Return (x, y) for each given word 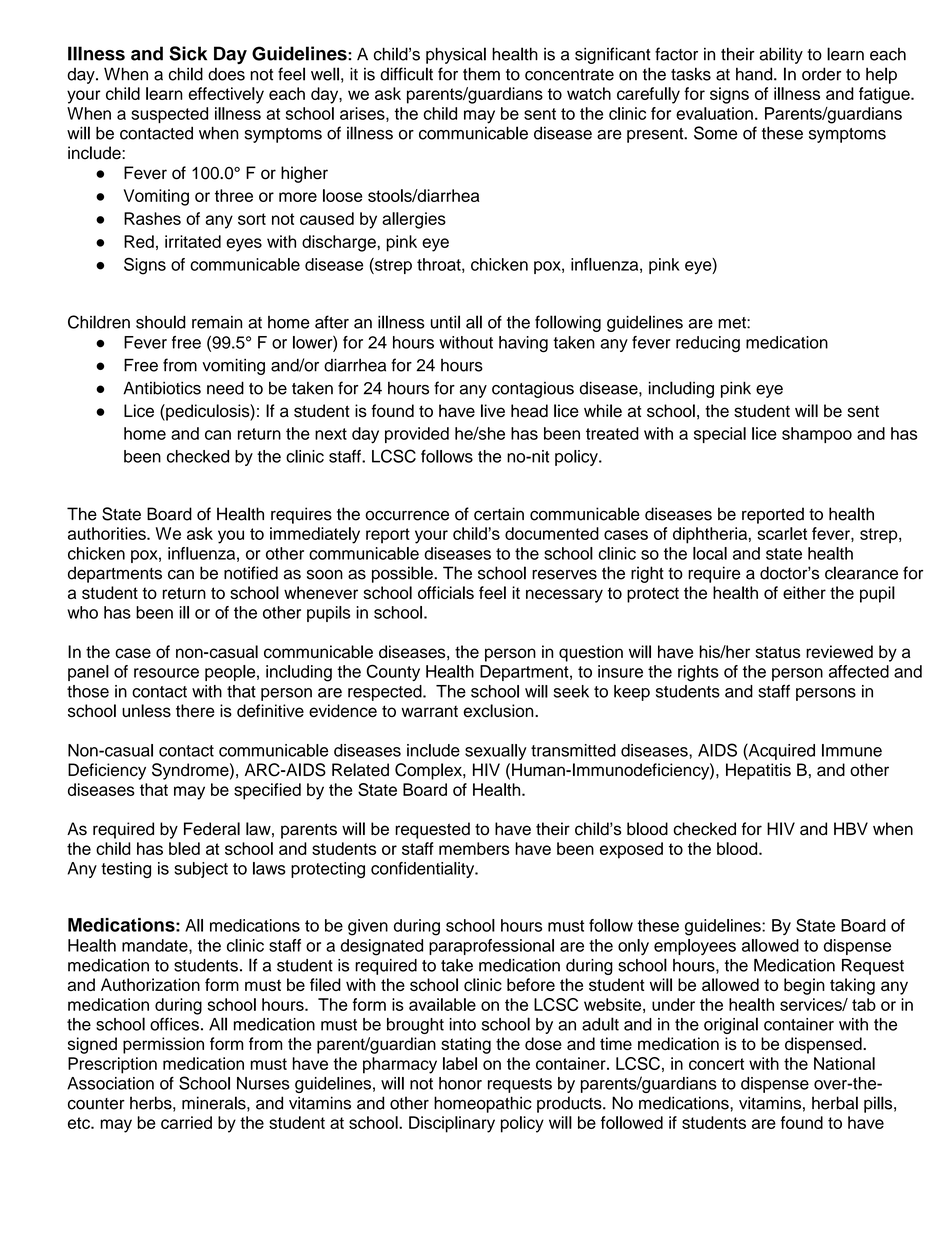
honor (460, 1083)
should (161, 322)
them (481, 74)
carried (186, 1122)
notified (251, 573)
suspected (169, 115)
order (821, 74)
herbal (835, 1103)
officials (446, 592)
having (523, 344)
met (733, 323)
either (804, 592)
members (474, 848)
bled (184, 848)
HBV (851, 828)
